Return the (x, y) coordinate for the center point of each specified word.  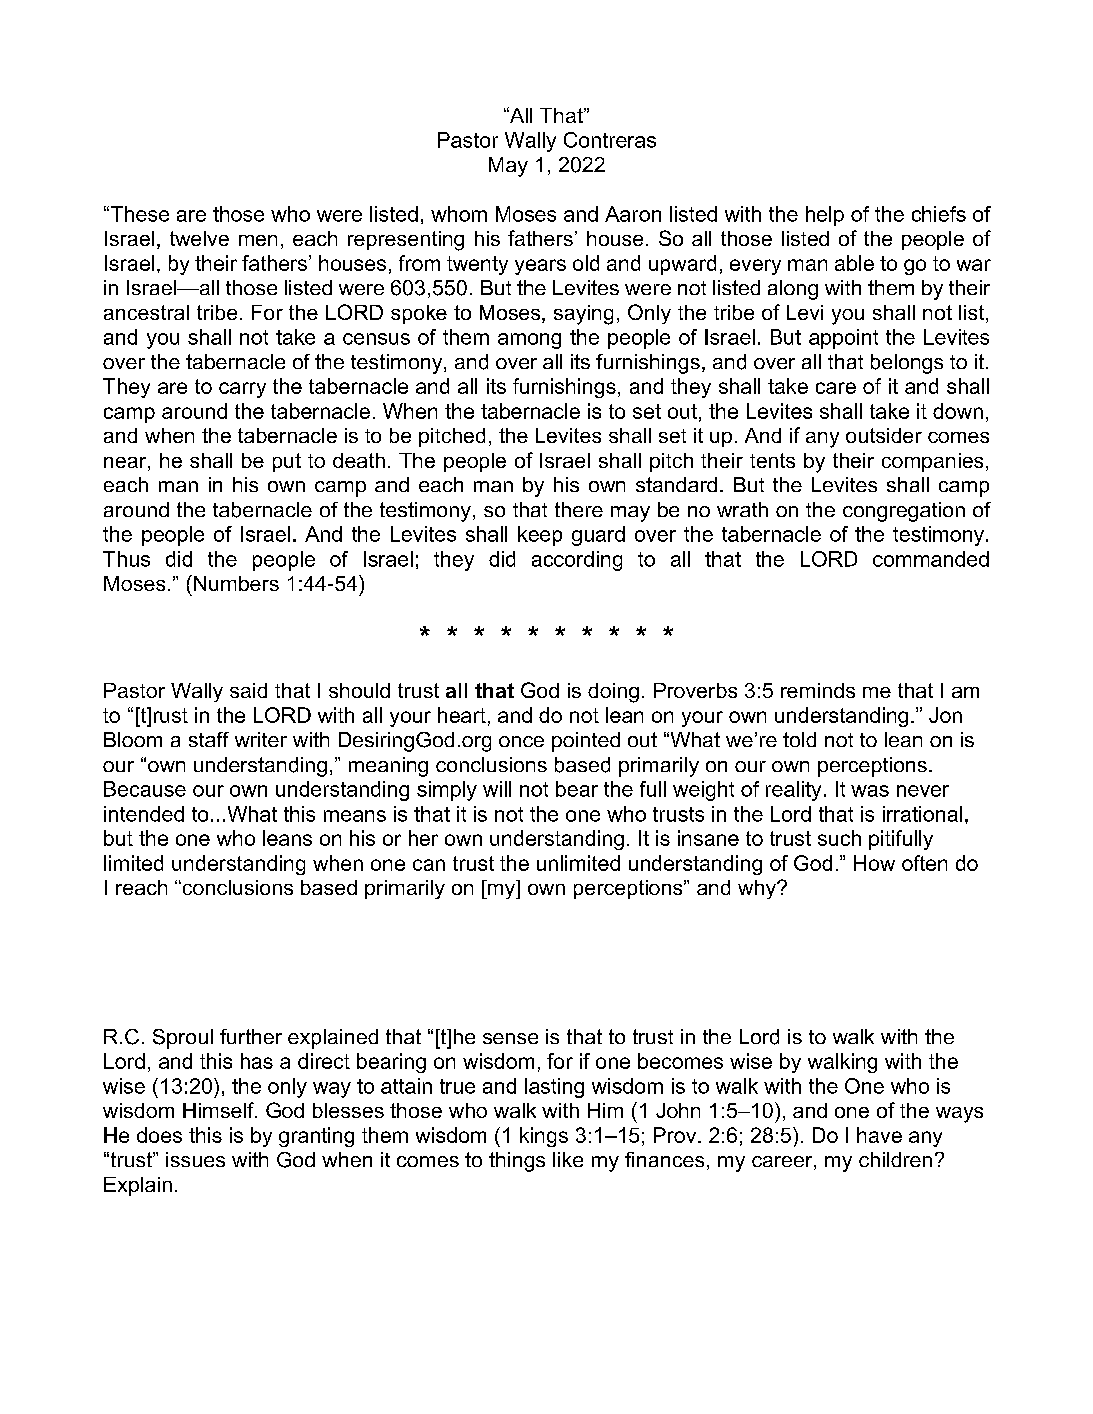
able (854, 263)
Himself (219, 1110)
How (874, 863)
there (579, 509)
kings (544, 1137)
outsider (884, 435)
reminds (818, 690)
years (540, 267)
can (429, 865)
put (287, 462)
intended (144, 814)
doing (613, 693)
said (248, 690)
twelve (199, 238)
